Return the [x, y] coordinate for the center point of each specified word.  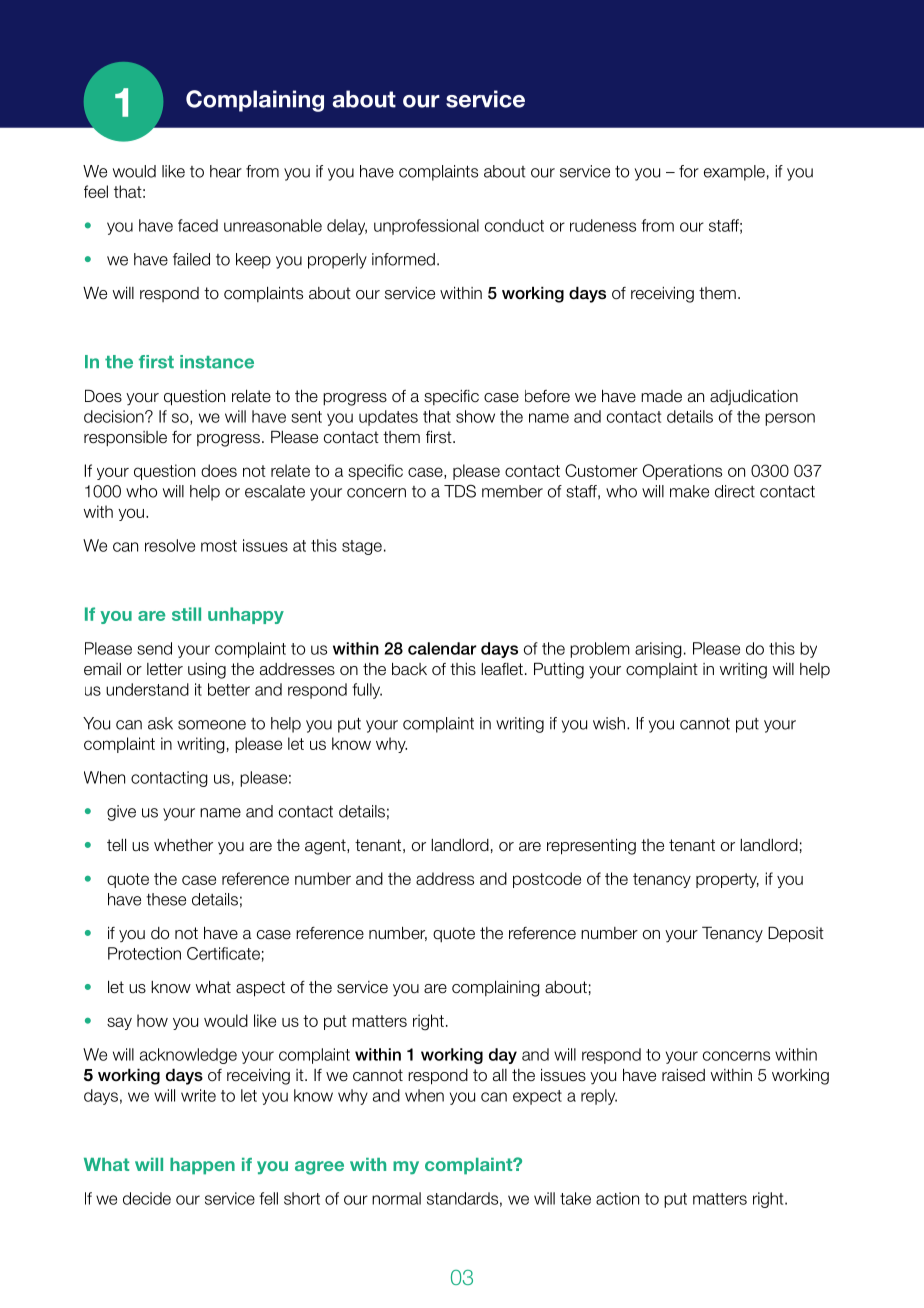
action [617, 1198]
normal [396, 1198]
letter [165, 669]
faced [198, 225]
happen [202, 1166]
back [409, 669]
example [734, 173]
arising [658, 650]
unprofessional [426, 227]
